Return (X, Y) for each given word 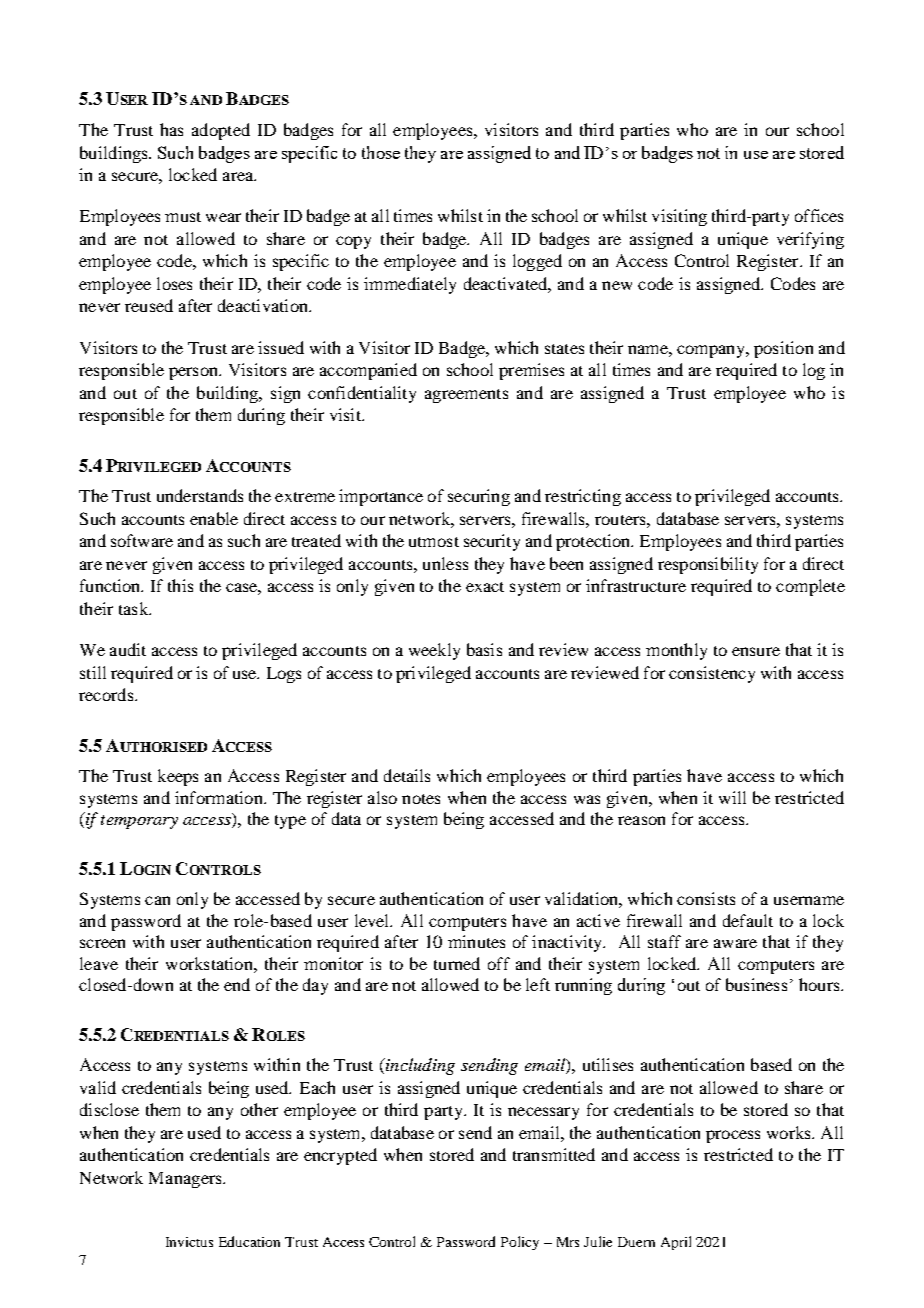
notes (421, 799)
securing (479, 497)
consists (706, 898)
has (171, 129)
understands (200, 495)
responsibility (708, 565)
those (381, 152)
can (157, 900)
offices (819, 215)
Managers (186, 1180)
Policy (520, 1243)
